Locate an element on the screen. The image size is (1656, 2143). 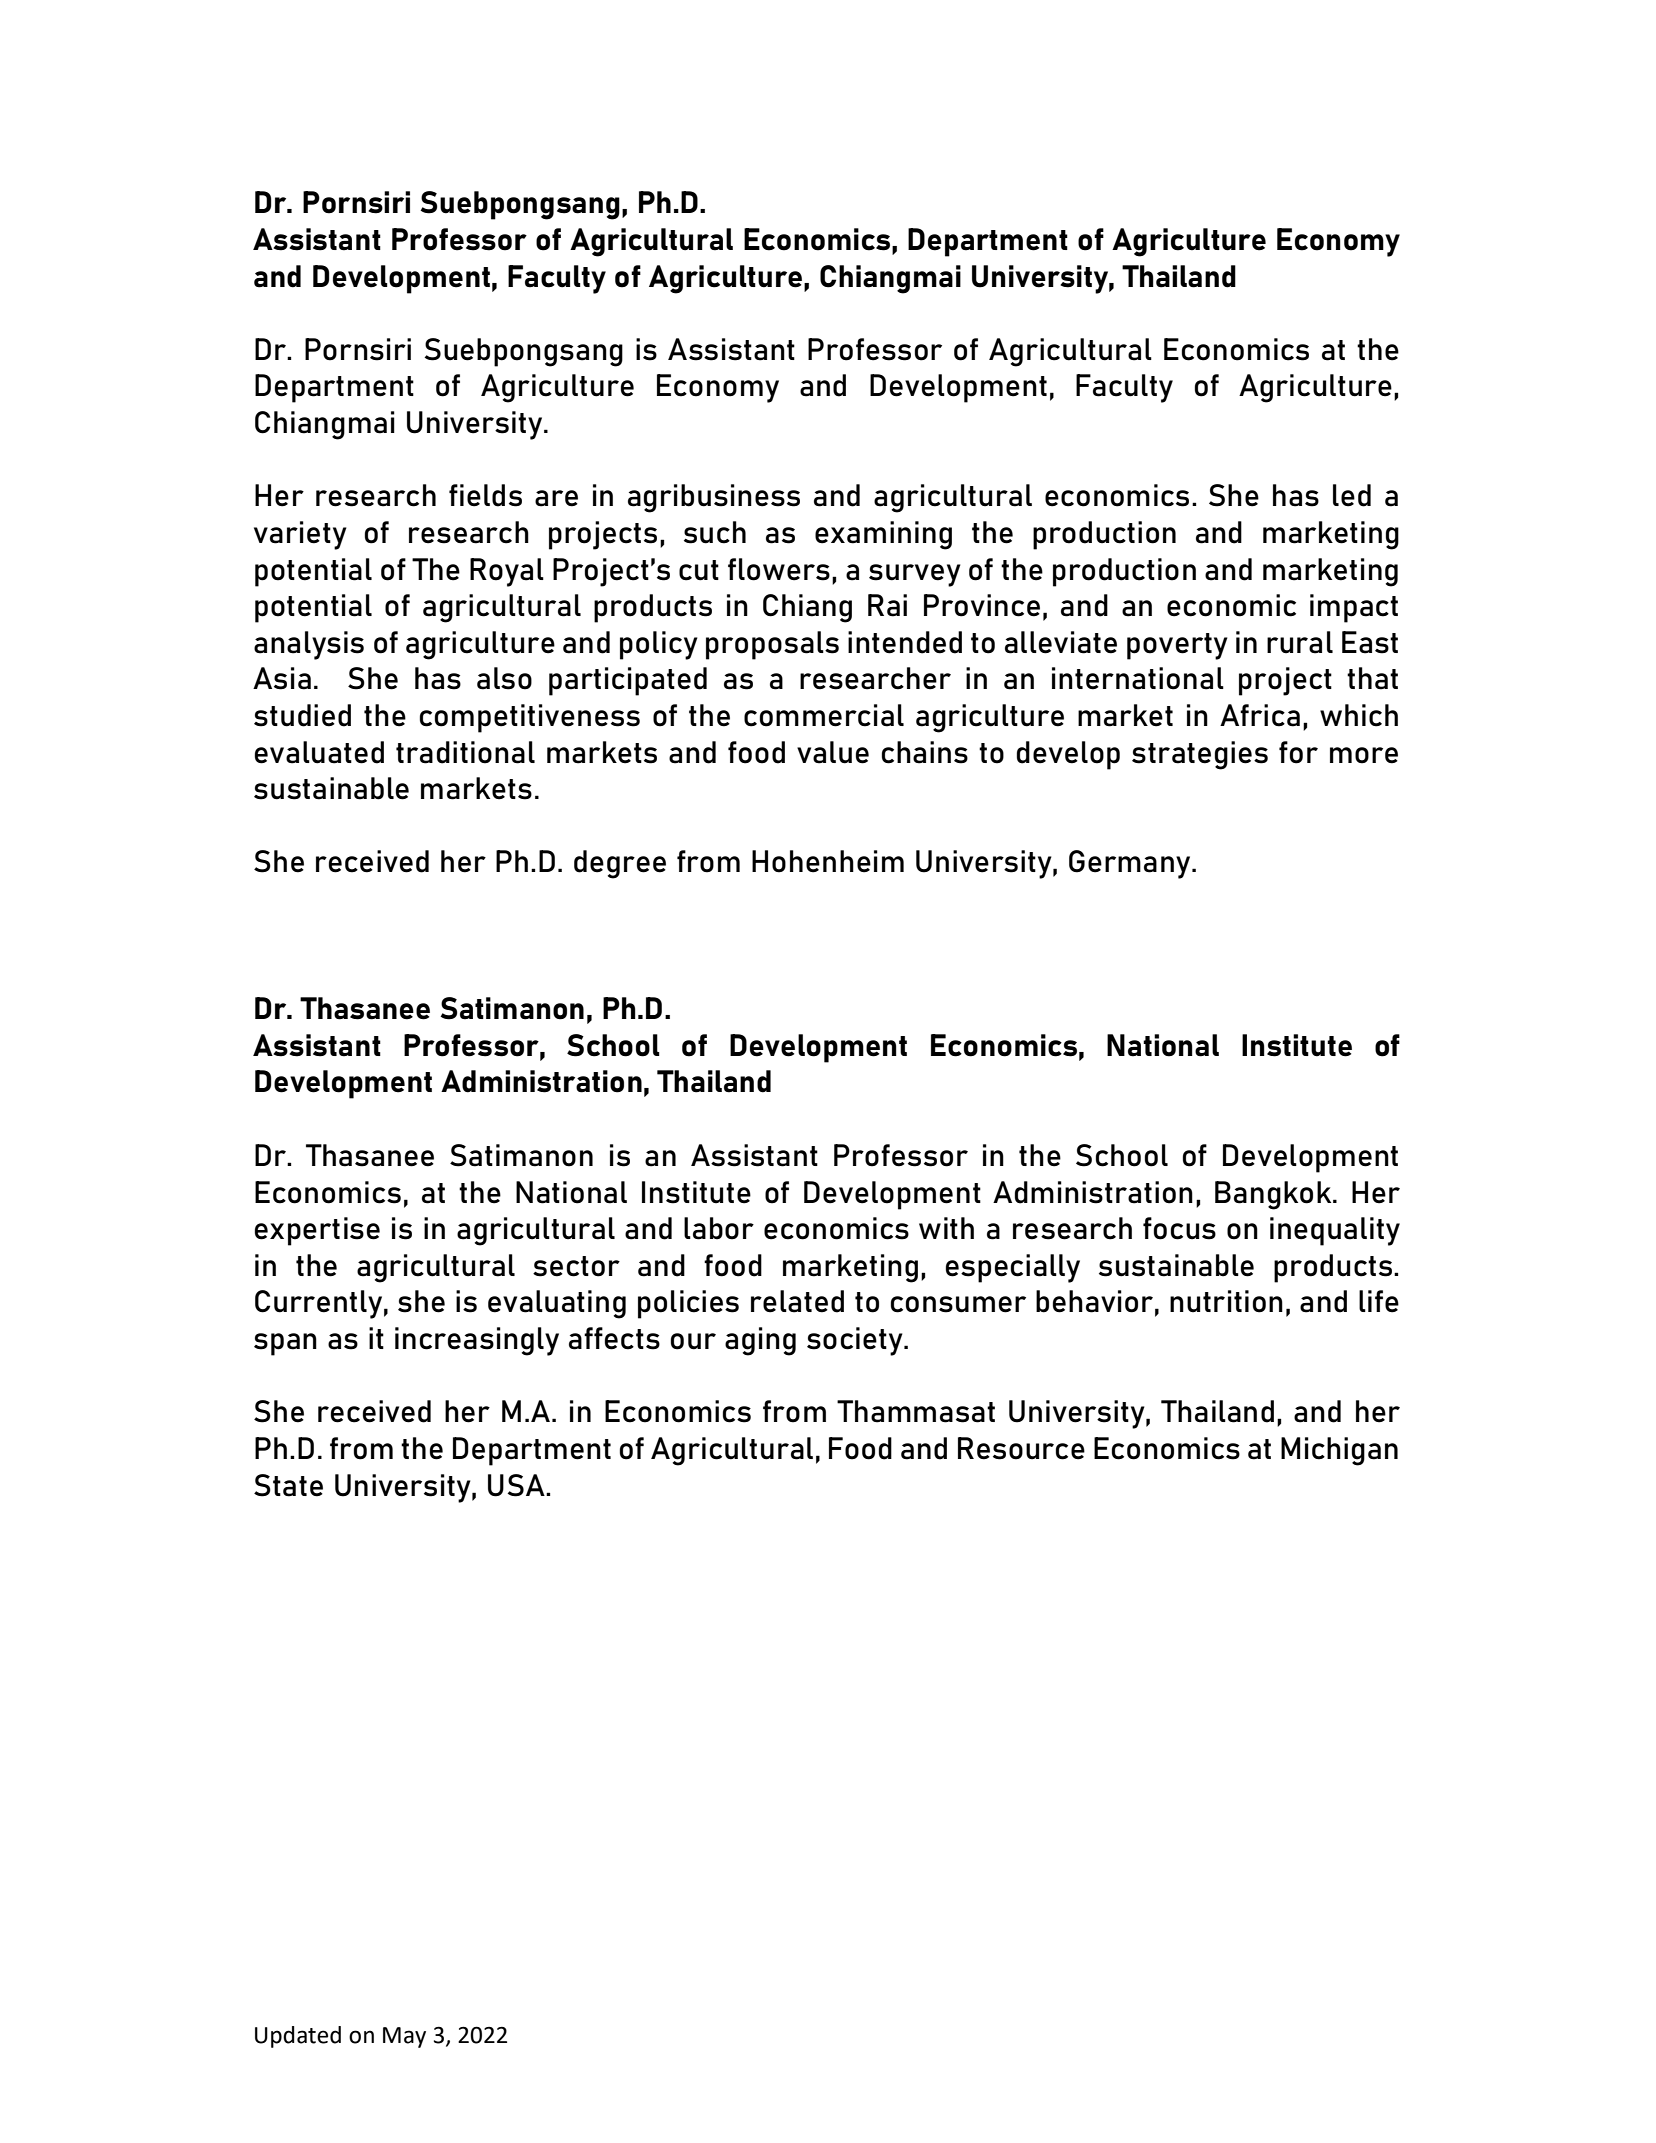
related is located at coordinates (797, 1301).
